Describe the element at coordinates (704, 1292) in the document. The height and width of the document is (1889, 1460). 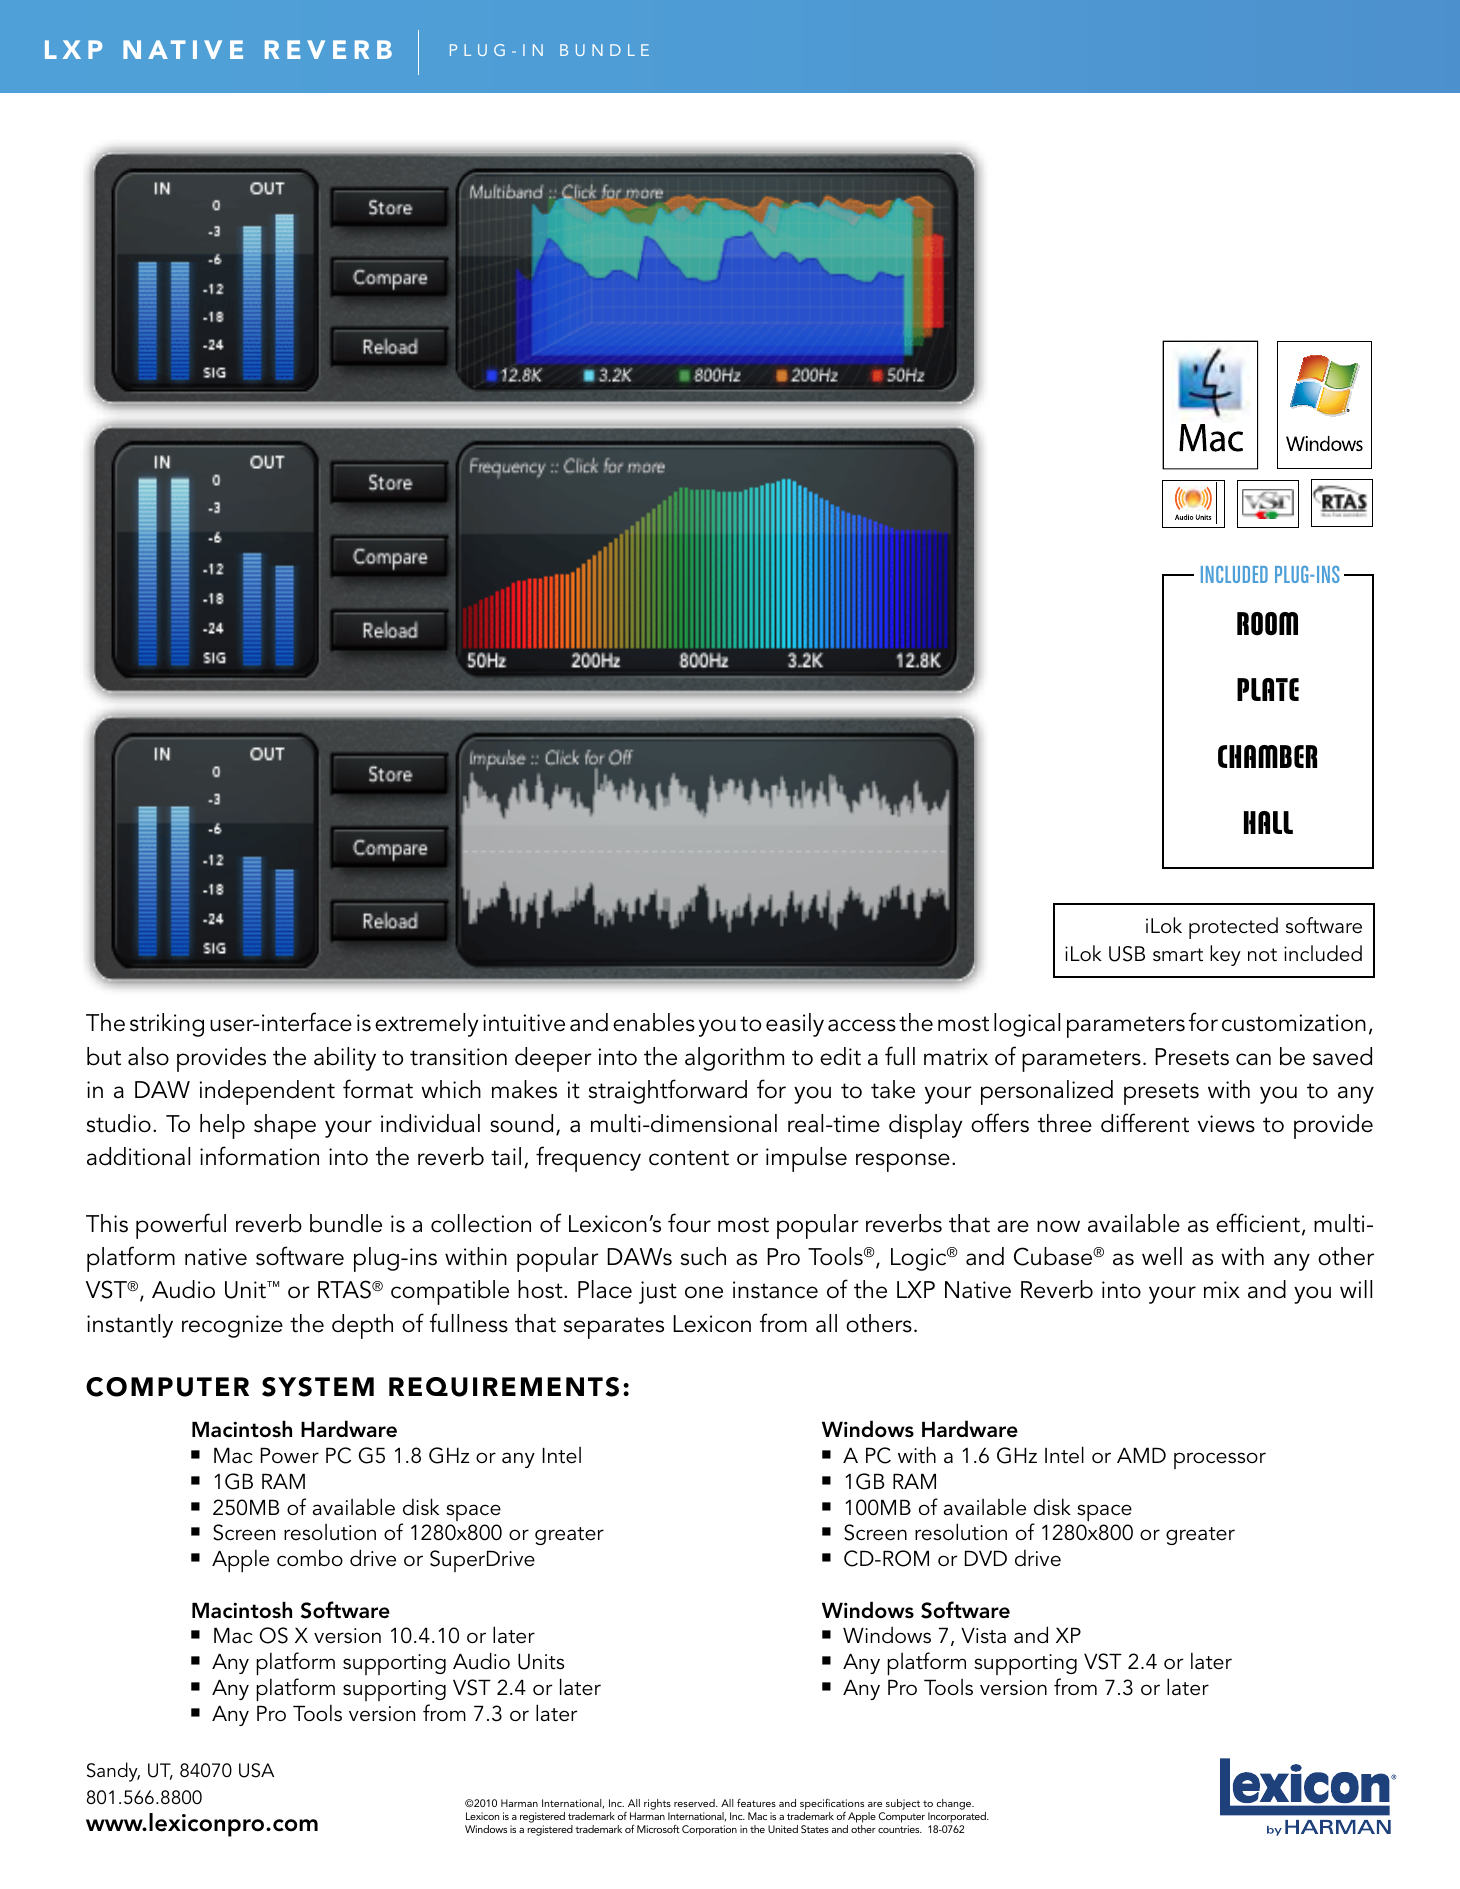
I see `one` at that location.
